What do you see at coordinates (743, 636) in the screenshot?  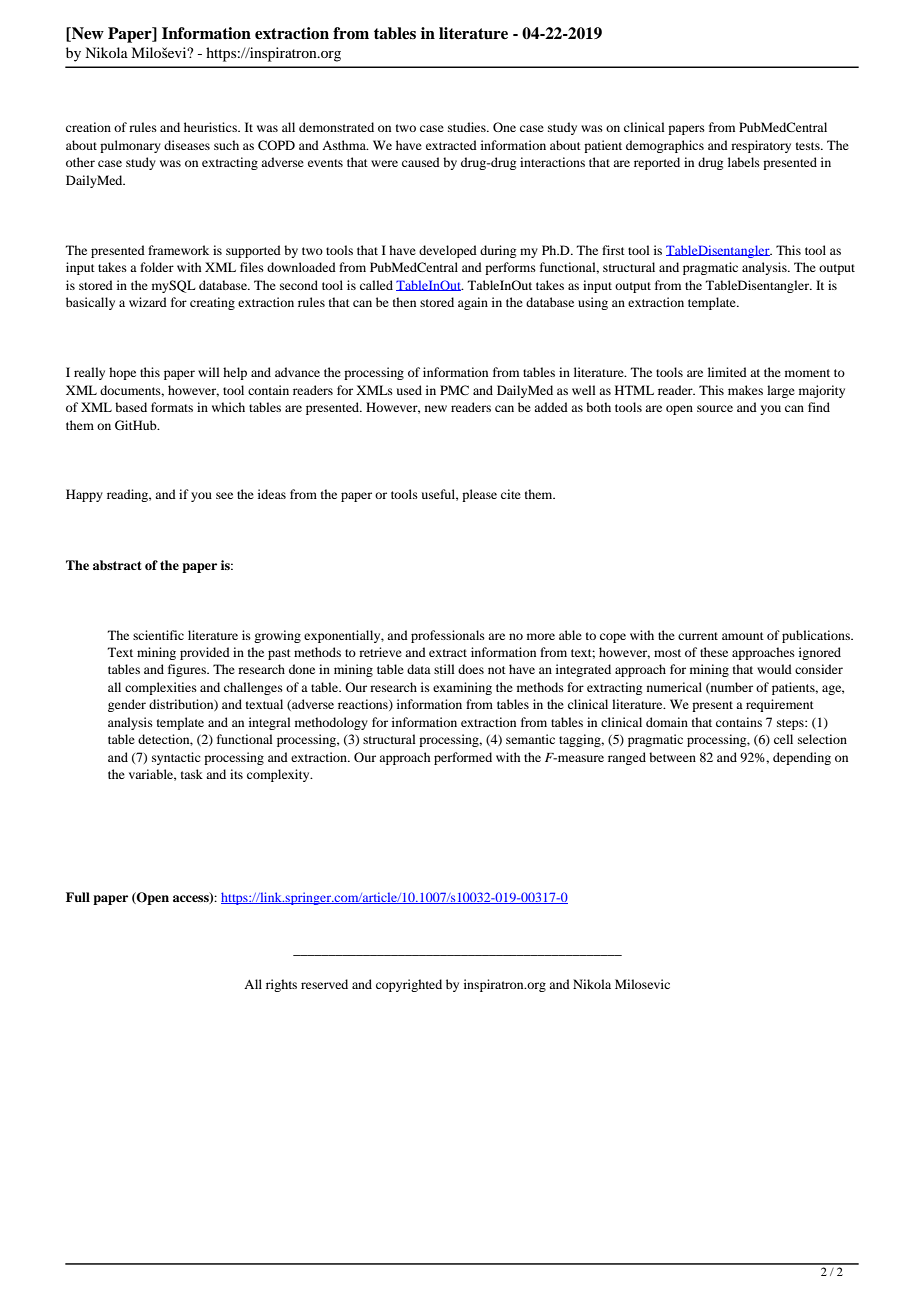 I see `amount` at bounding box center [743, 636].
